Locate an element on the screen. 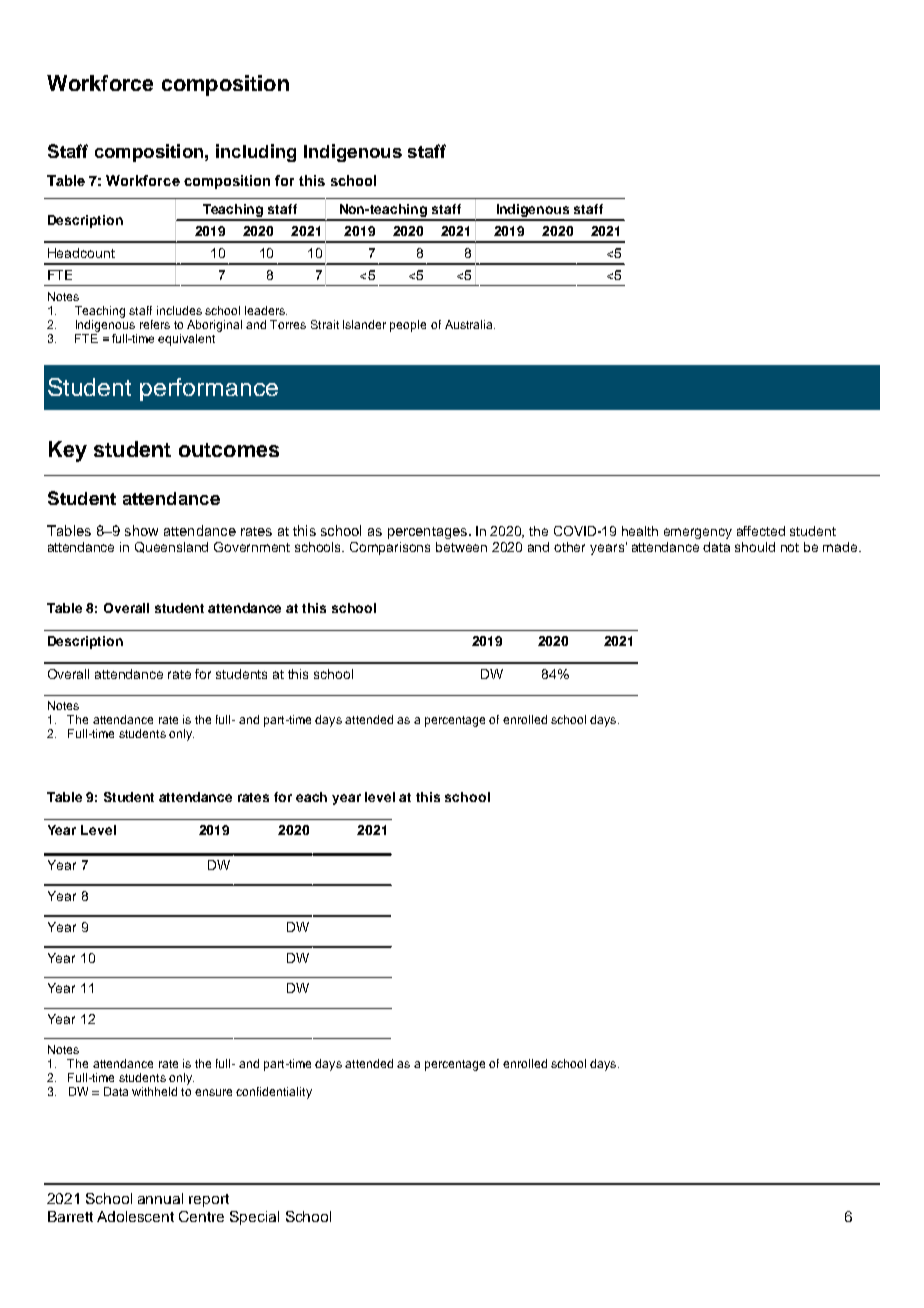 Image resolution: width=924 pixels, height=1308 pixels. including is located at coordinates (256, 153).
